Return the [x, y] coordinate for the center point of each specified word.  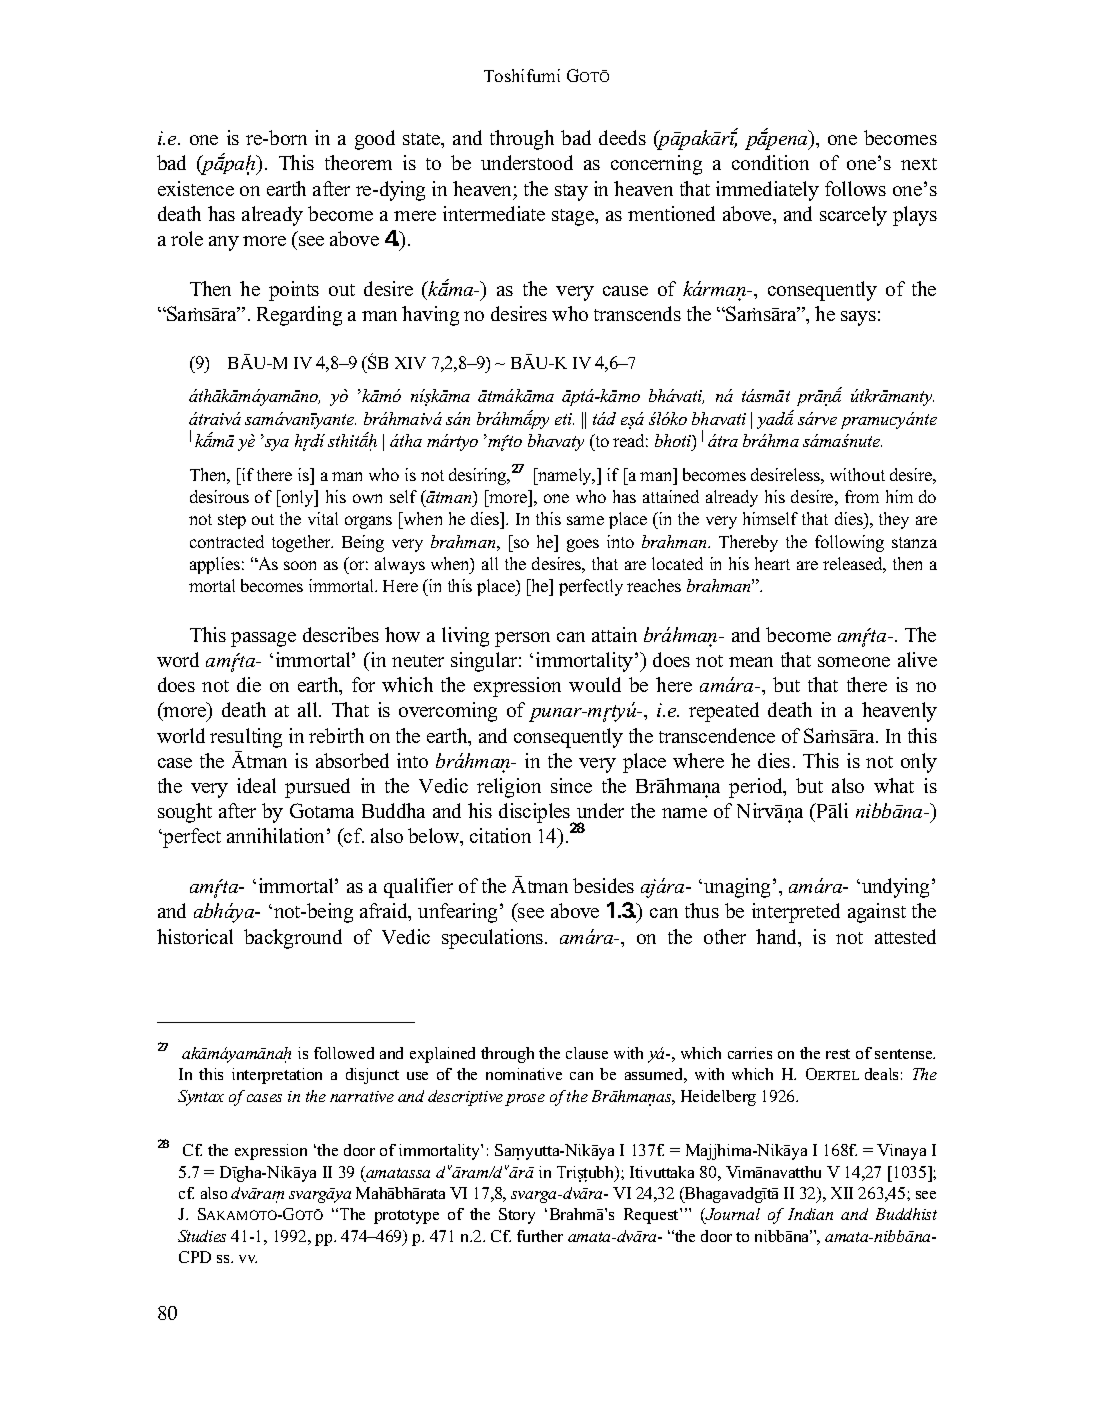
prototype [406, 1217]
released [854, 565]
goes [583, 545]
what [894, 785]
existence [196, 188]
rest [838, 1054]
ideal [256, 785]
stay [571, 192]
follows [855, 188]
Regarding [299, 316]
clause [587, 1053]
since [571, 785]
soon [300, 565]
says [858, 318]
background [293, 939]
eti [564, 419]
